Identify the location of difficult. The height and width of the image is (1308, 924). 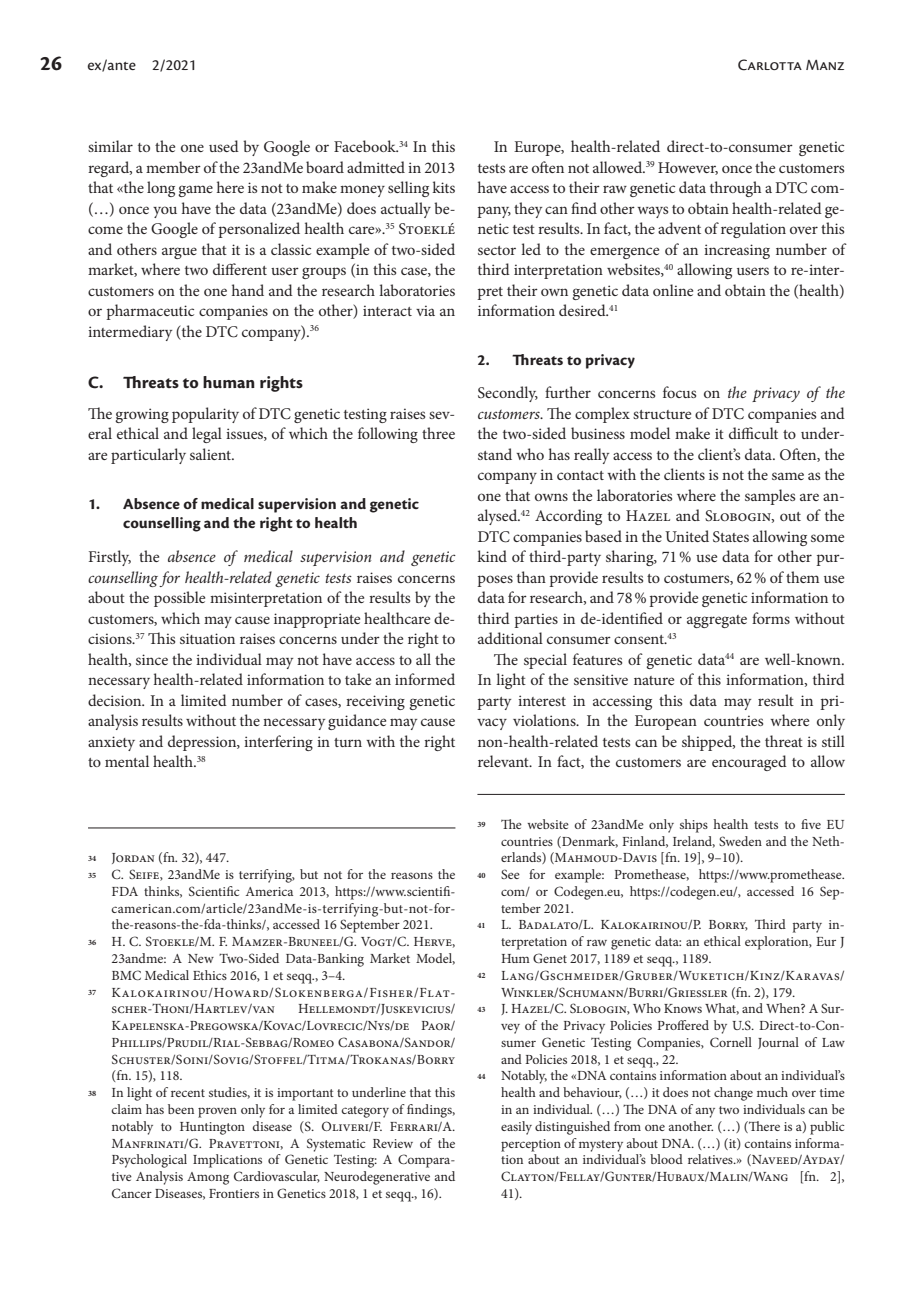
(753, 433).
